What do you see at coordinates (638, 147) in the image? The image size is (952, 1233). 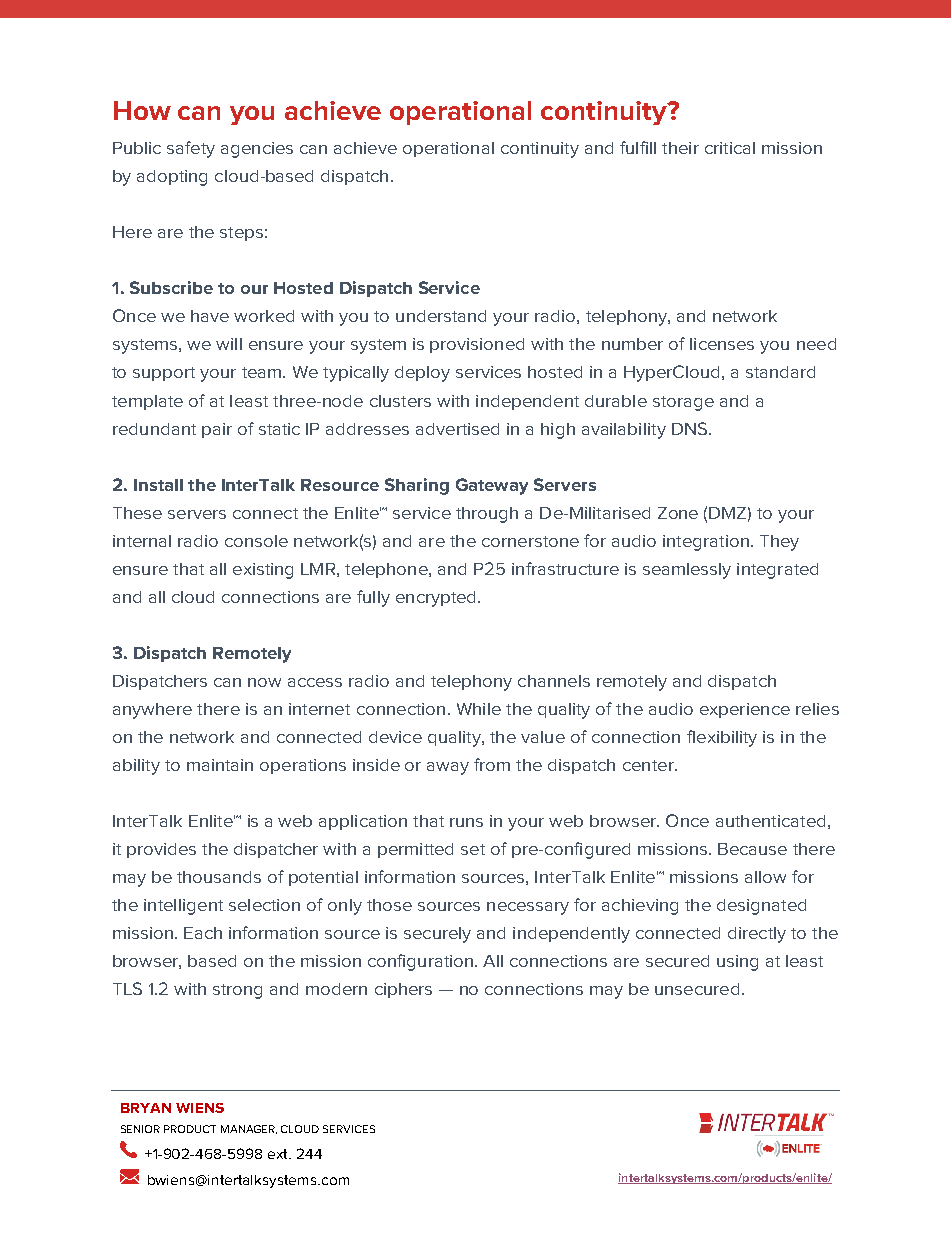 I see `fulfill` at bounding box center [638, 147].
